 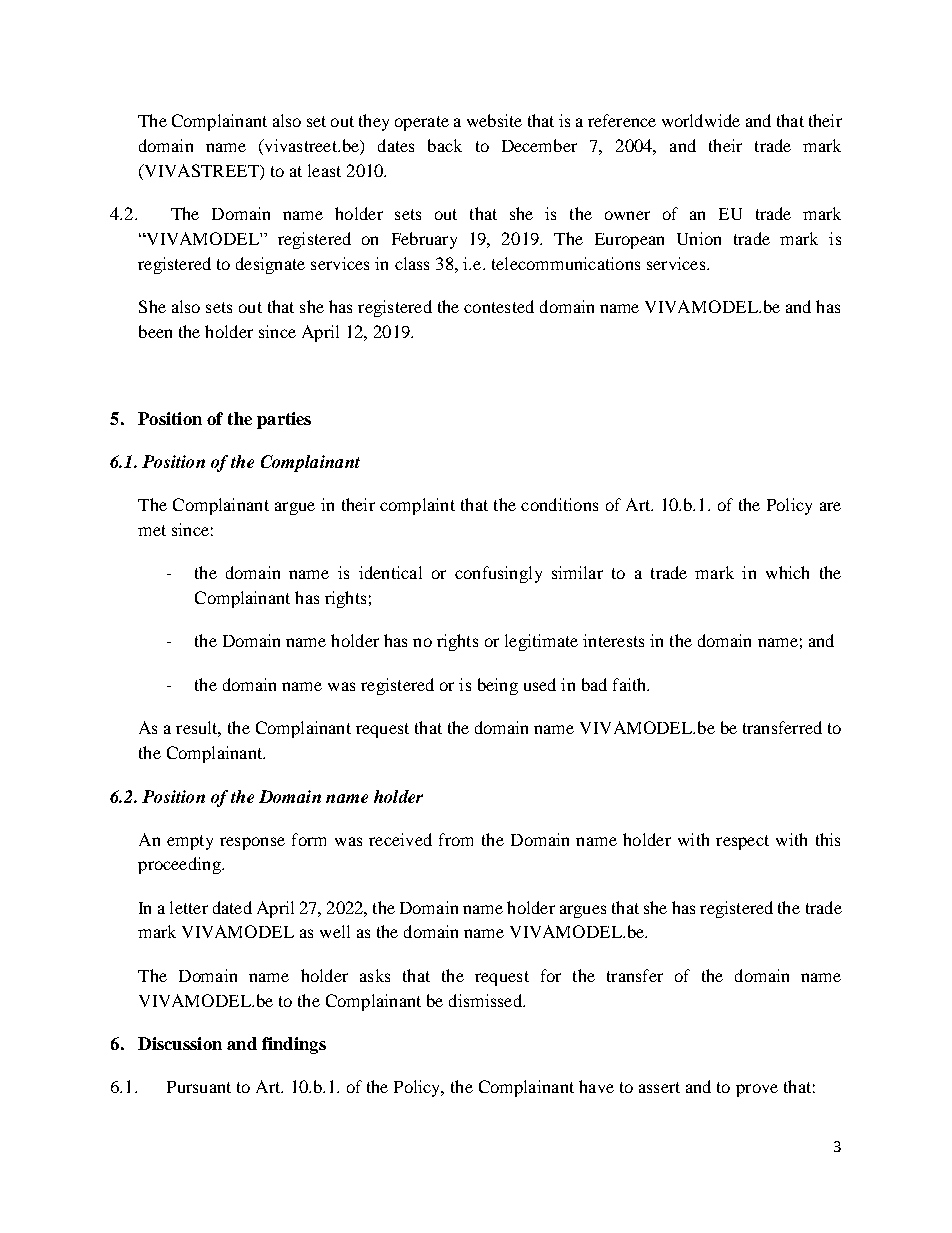 What do you see at coordinates (499, 306) in the screenshot?
I see `contested` at bounding box center [499, 306].
